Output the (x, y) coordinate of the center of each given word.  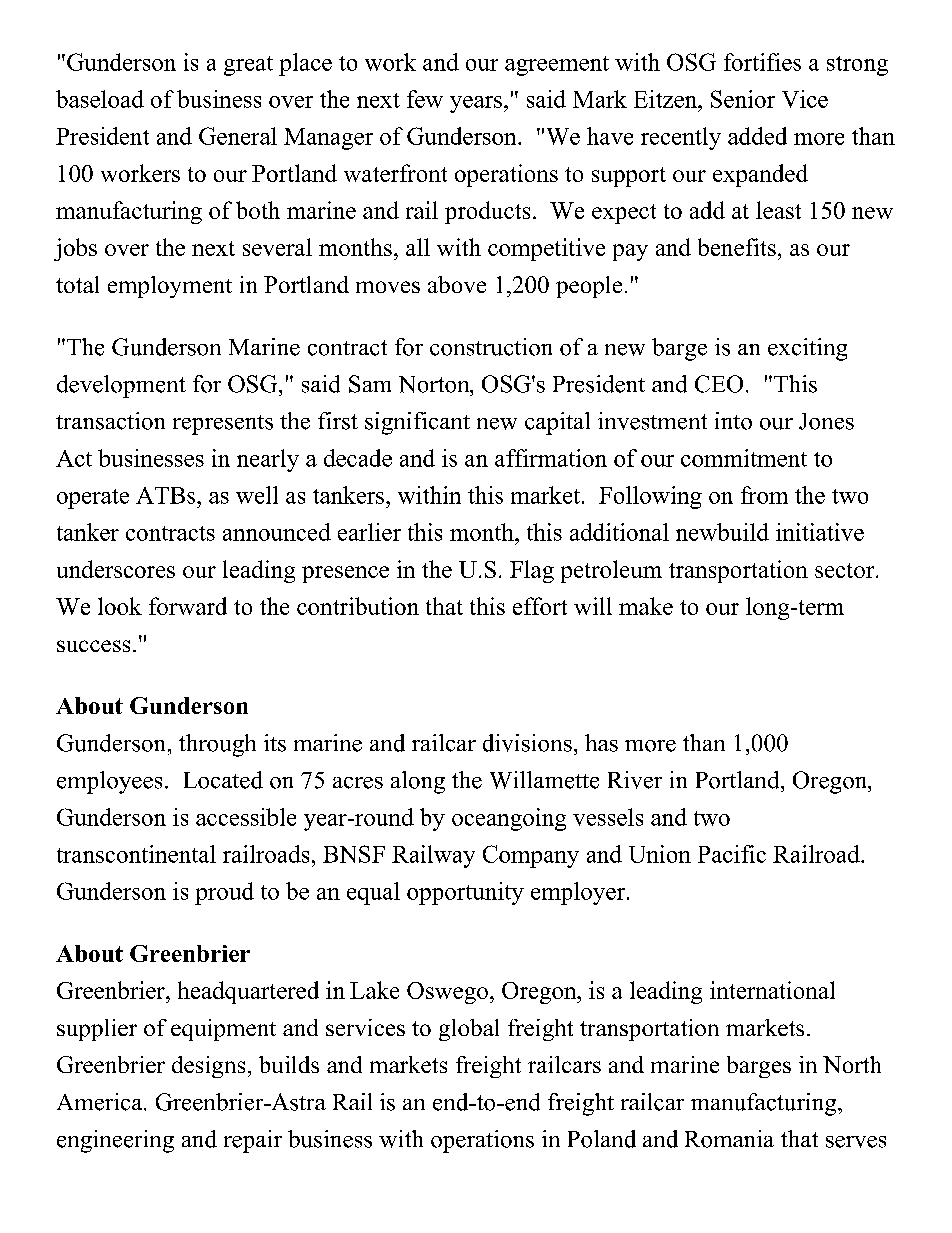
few (425, 99)
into (733, 421)
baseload (100, 99)
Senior (743, 99)
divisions (527, 743)
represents (223, 425)
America (101, 1102)
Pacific (732, 854)
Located (223, 780)
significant (417, 423)
